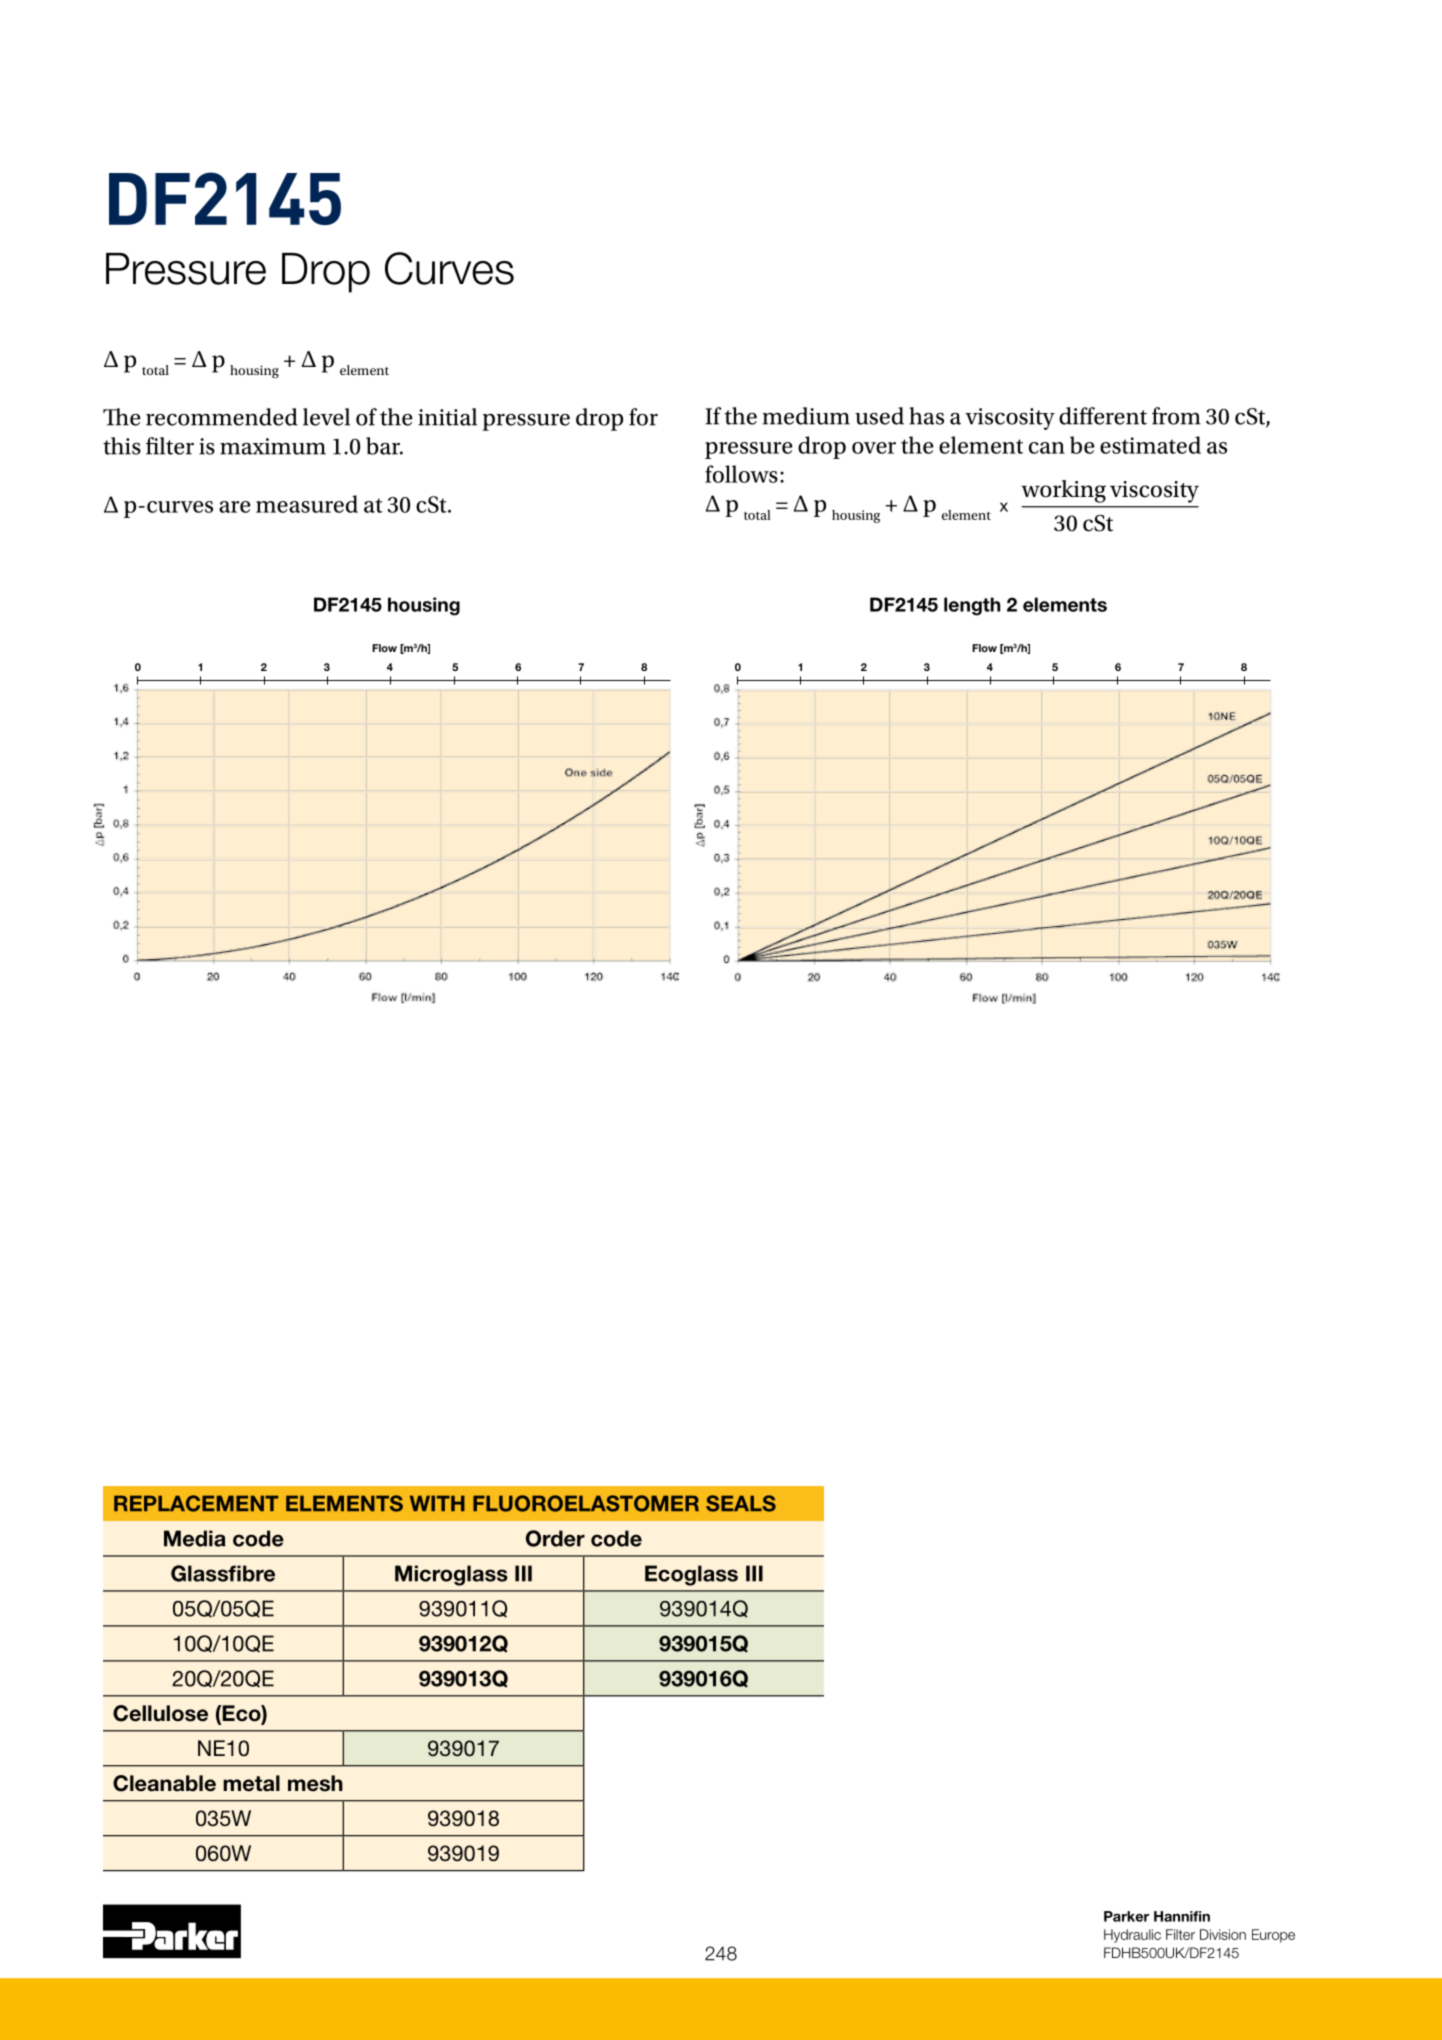  What do you see at coordinates (273, 446) in the image?
I see `maximum` at bounding box center [273, 446].
